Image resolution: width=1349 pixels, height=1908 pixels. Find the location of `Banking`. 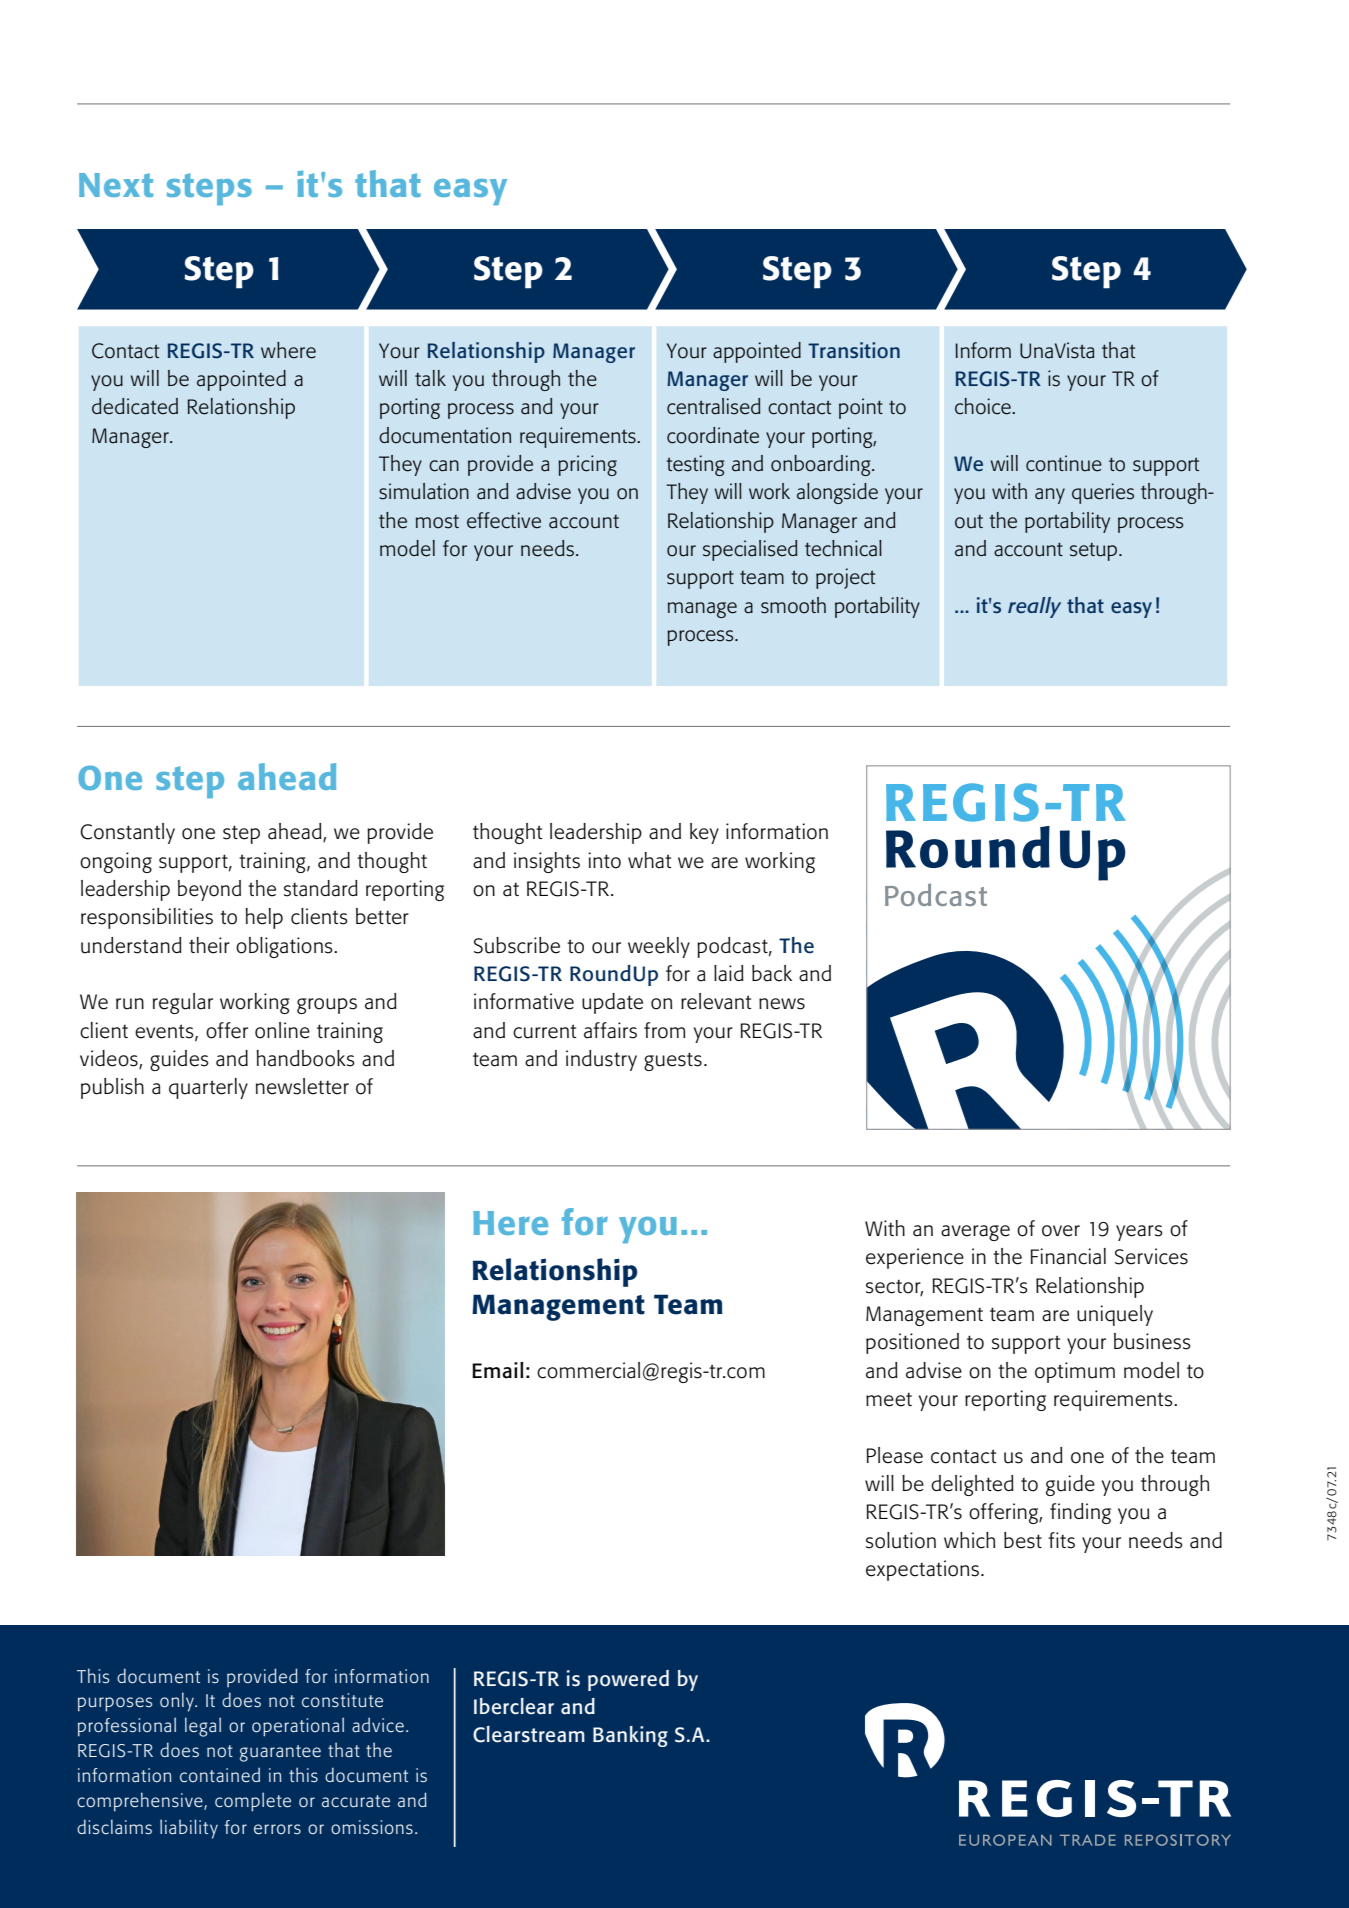

Banking is located at coordinates (630, 1736).
